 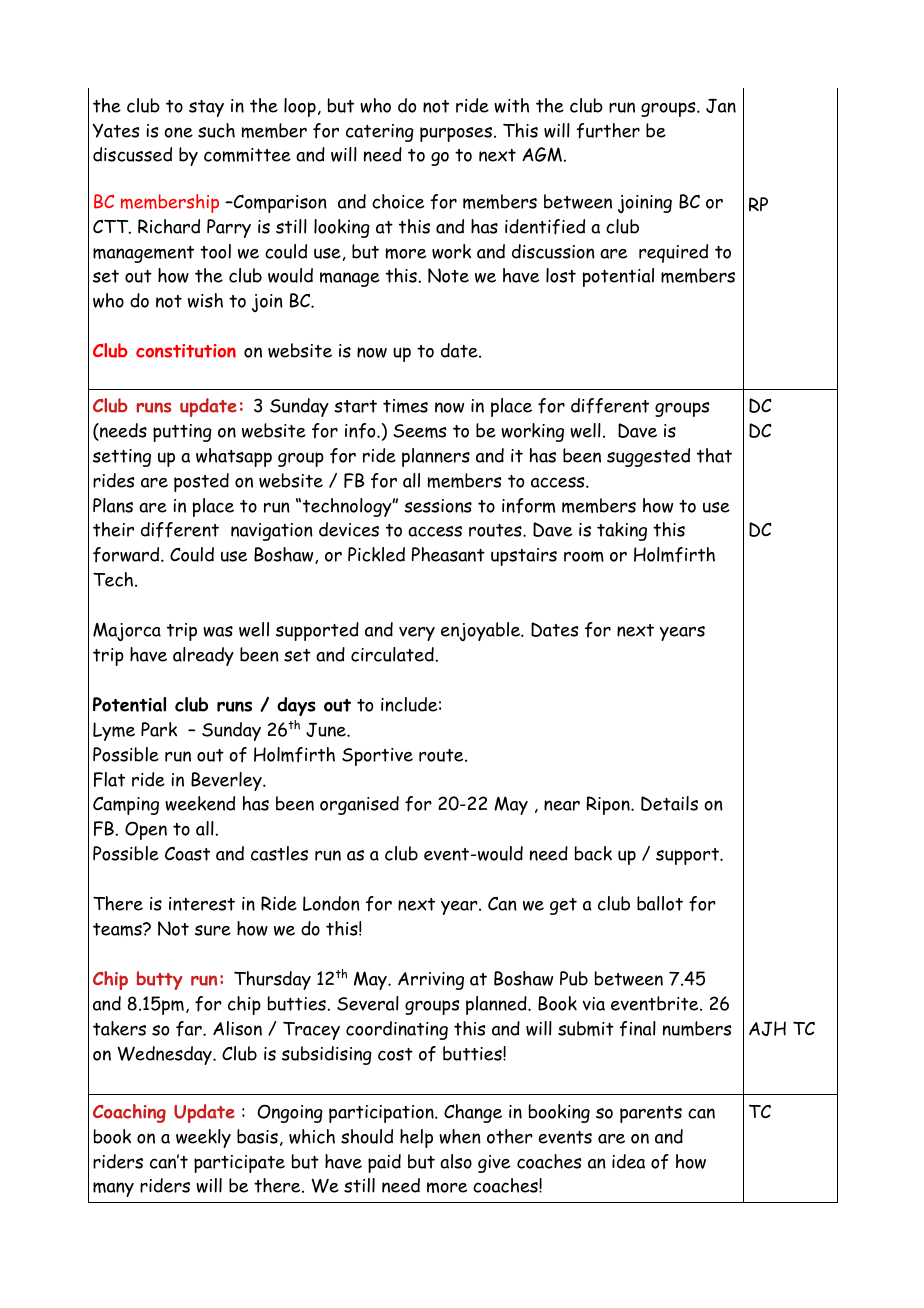 What do you see at coordinates (203, 656) in the screenshot?
I see `already` at bounding box center [203, 656].
